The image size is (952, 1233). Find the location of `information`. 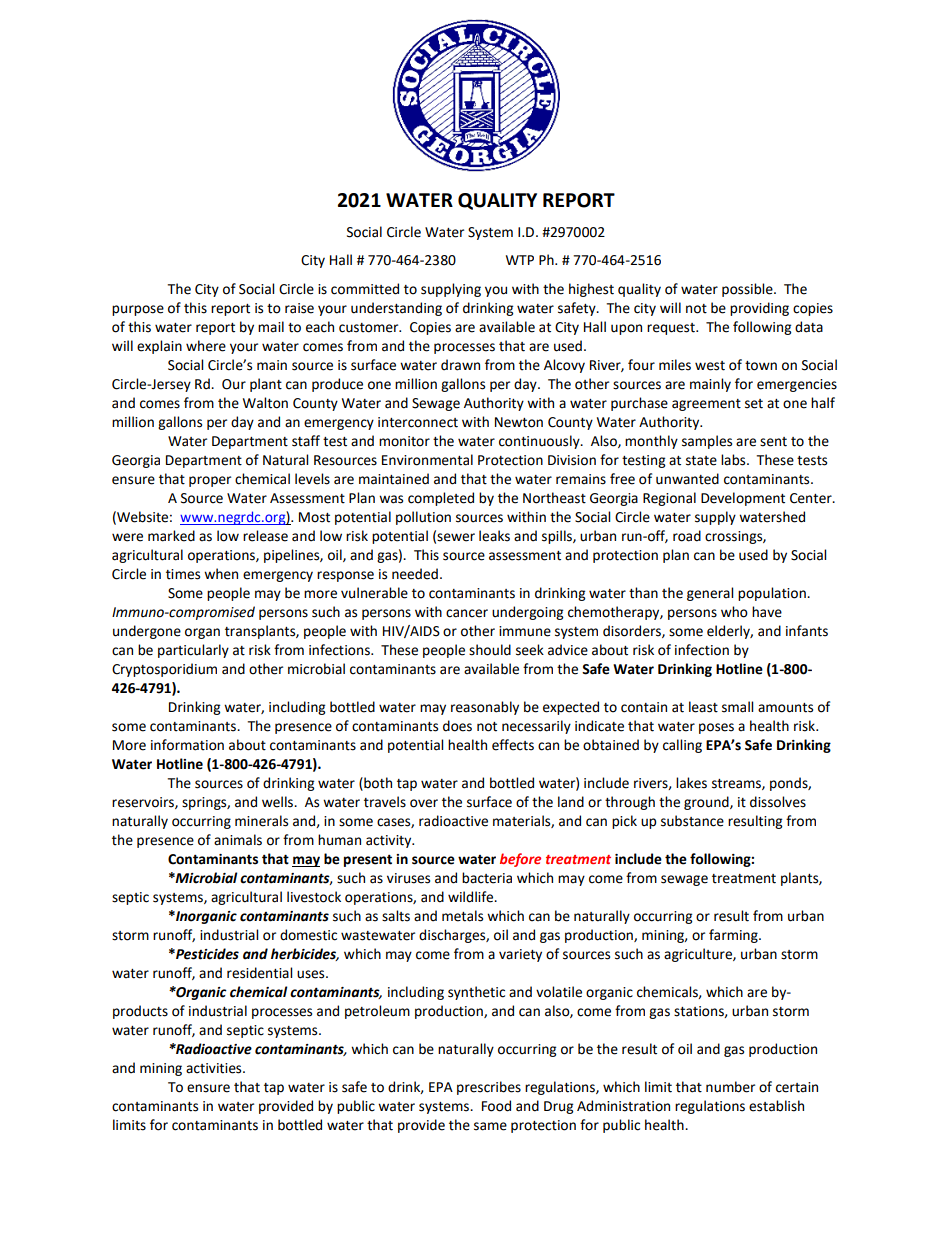

information is located at coordinates (187, 745).
